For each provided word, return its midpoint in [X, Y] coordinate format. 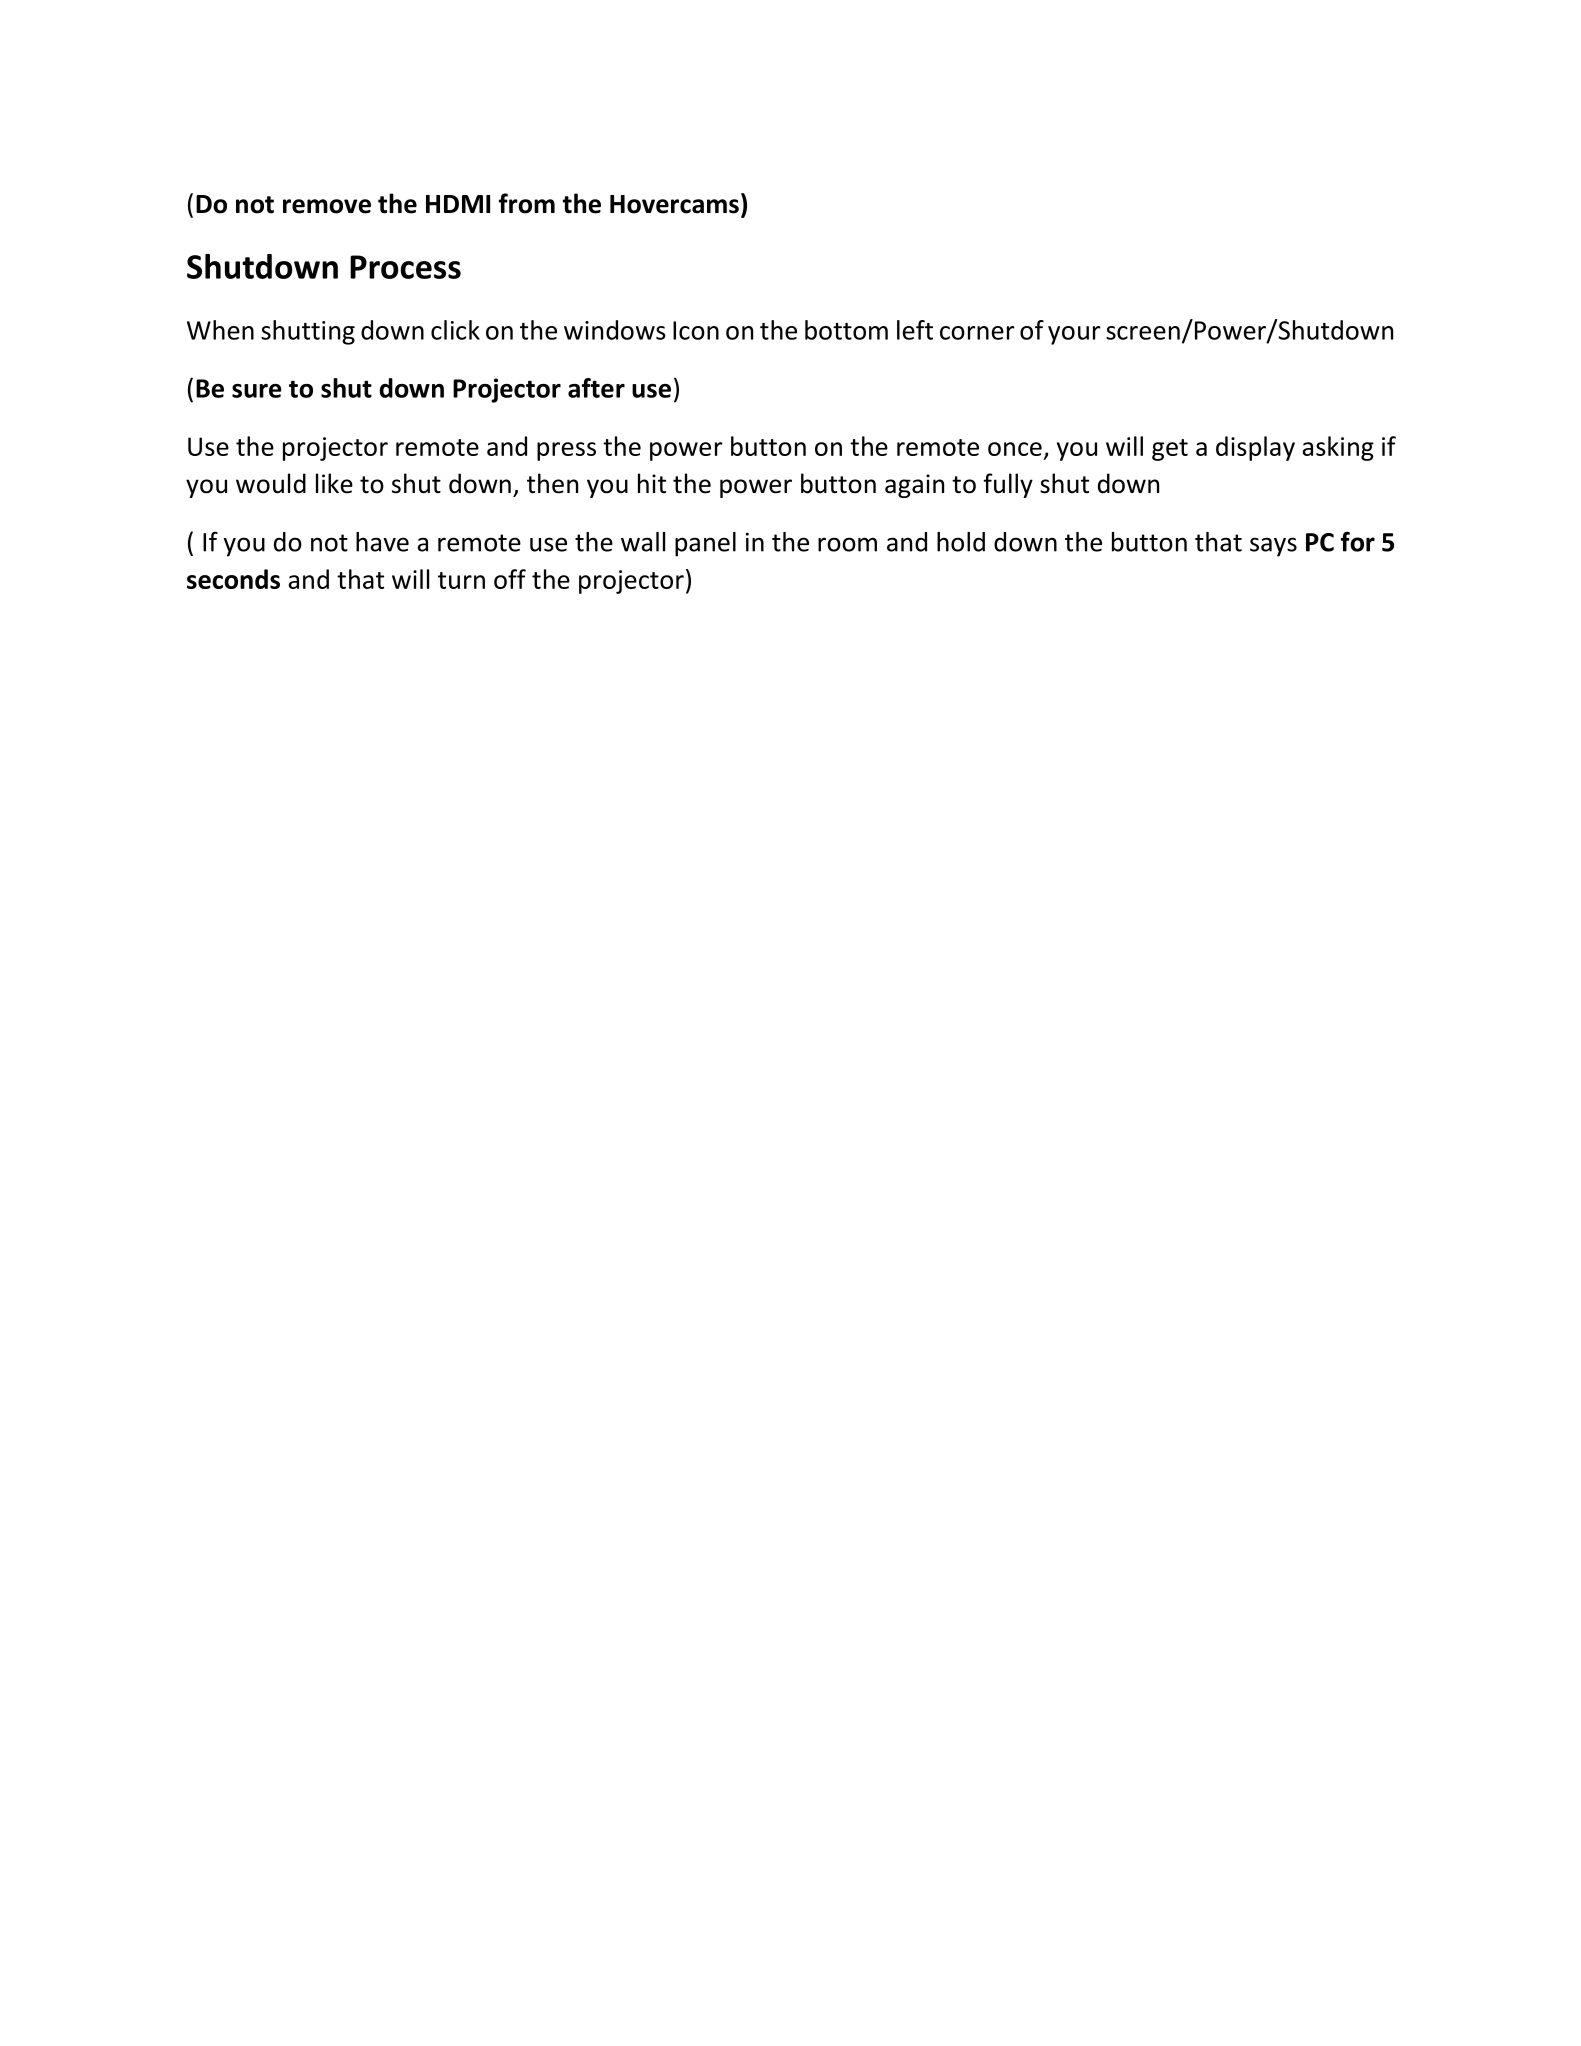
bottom [846, 330]
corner [977, 333]
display [1255, 448]
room [847, 544]
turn [461, 580]
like [334, 483]
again [914, 486]
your [1074, 335]
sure [257, 391]
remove [327, 206]
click [455, 330]
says [1273, 547]
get [1170, 450]
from [527, 203]
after [596, 388]
